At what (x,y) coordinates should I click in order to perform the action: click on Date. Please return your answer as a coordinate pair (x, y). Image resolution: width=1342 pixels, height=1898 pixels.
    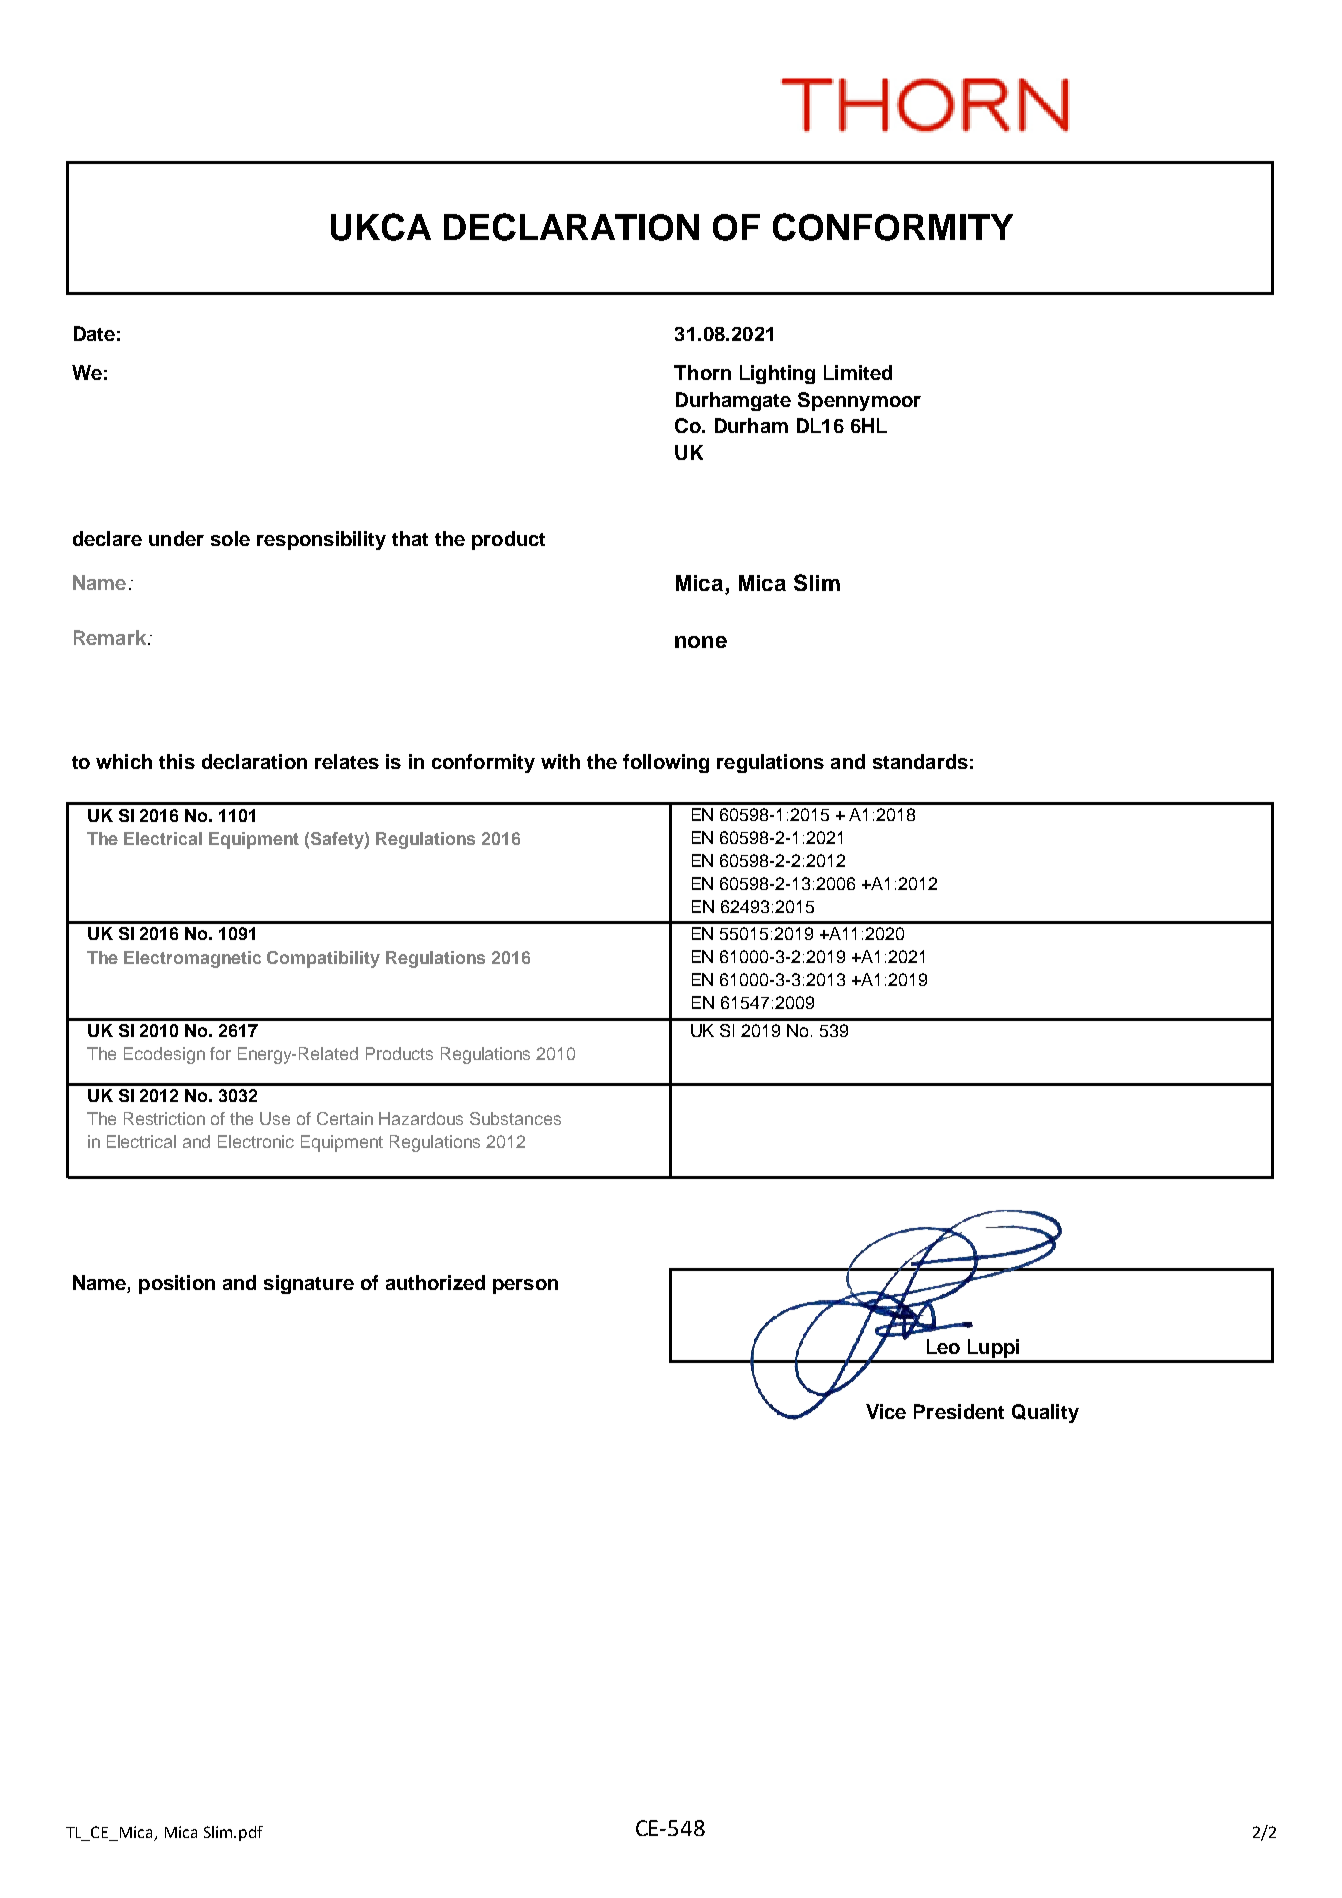
    Looking at the image, I should click on (94, 333).
